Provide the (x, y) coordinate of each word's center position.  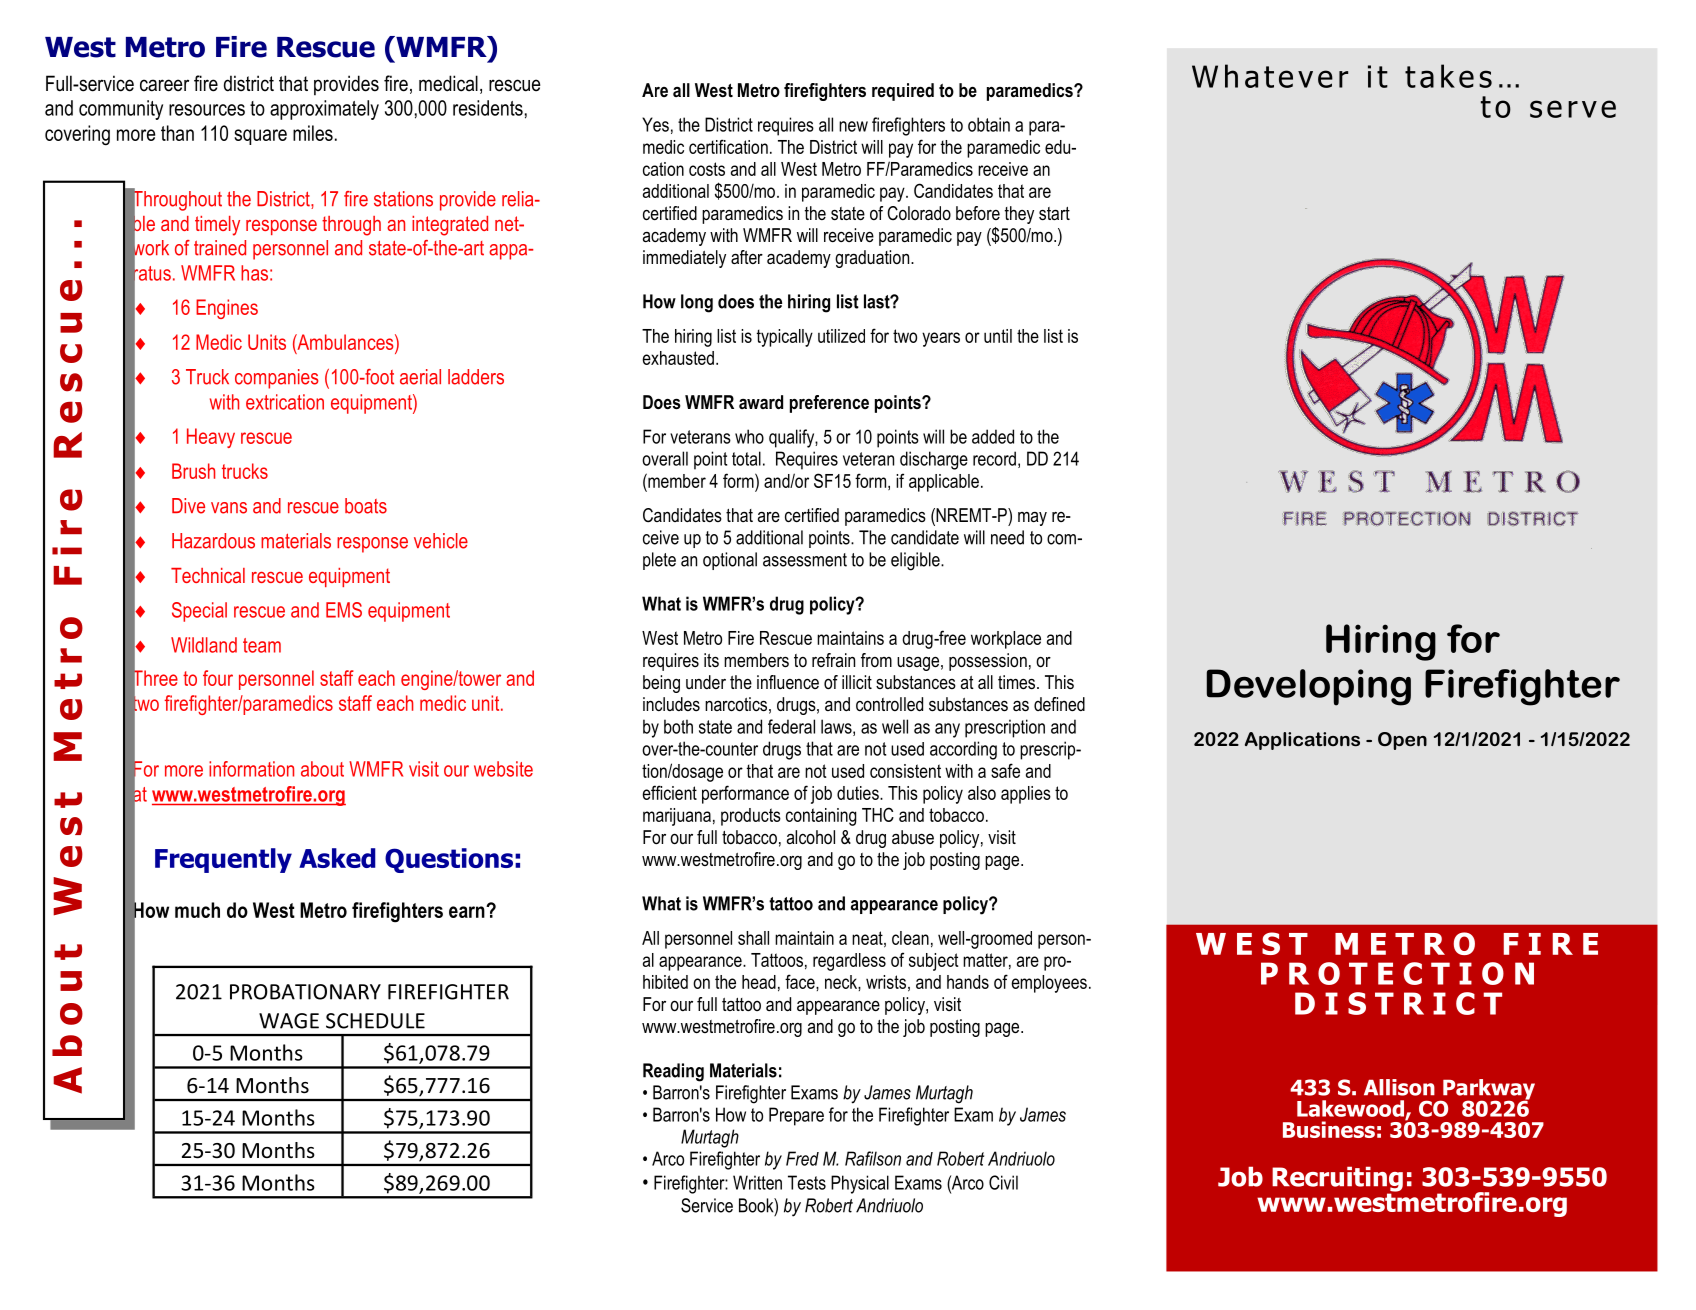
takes (1448, 76)
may (1032, 519)
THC (878, 814)
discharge (934, 460)
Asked (337, 858)
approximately (324, 110)
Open (1402, 741)
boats (366, 506)
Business (1329, 1129)
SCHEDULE (375, 1021)
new (853, 126)
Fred (802, 1158)
